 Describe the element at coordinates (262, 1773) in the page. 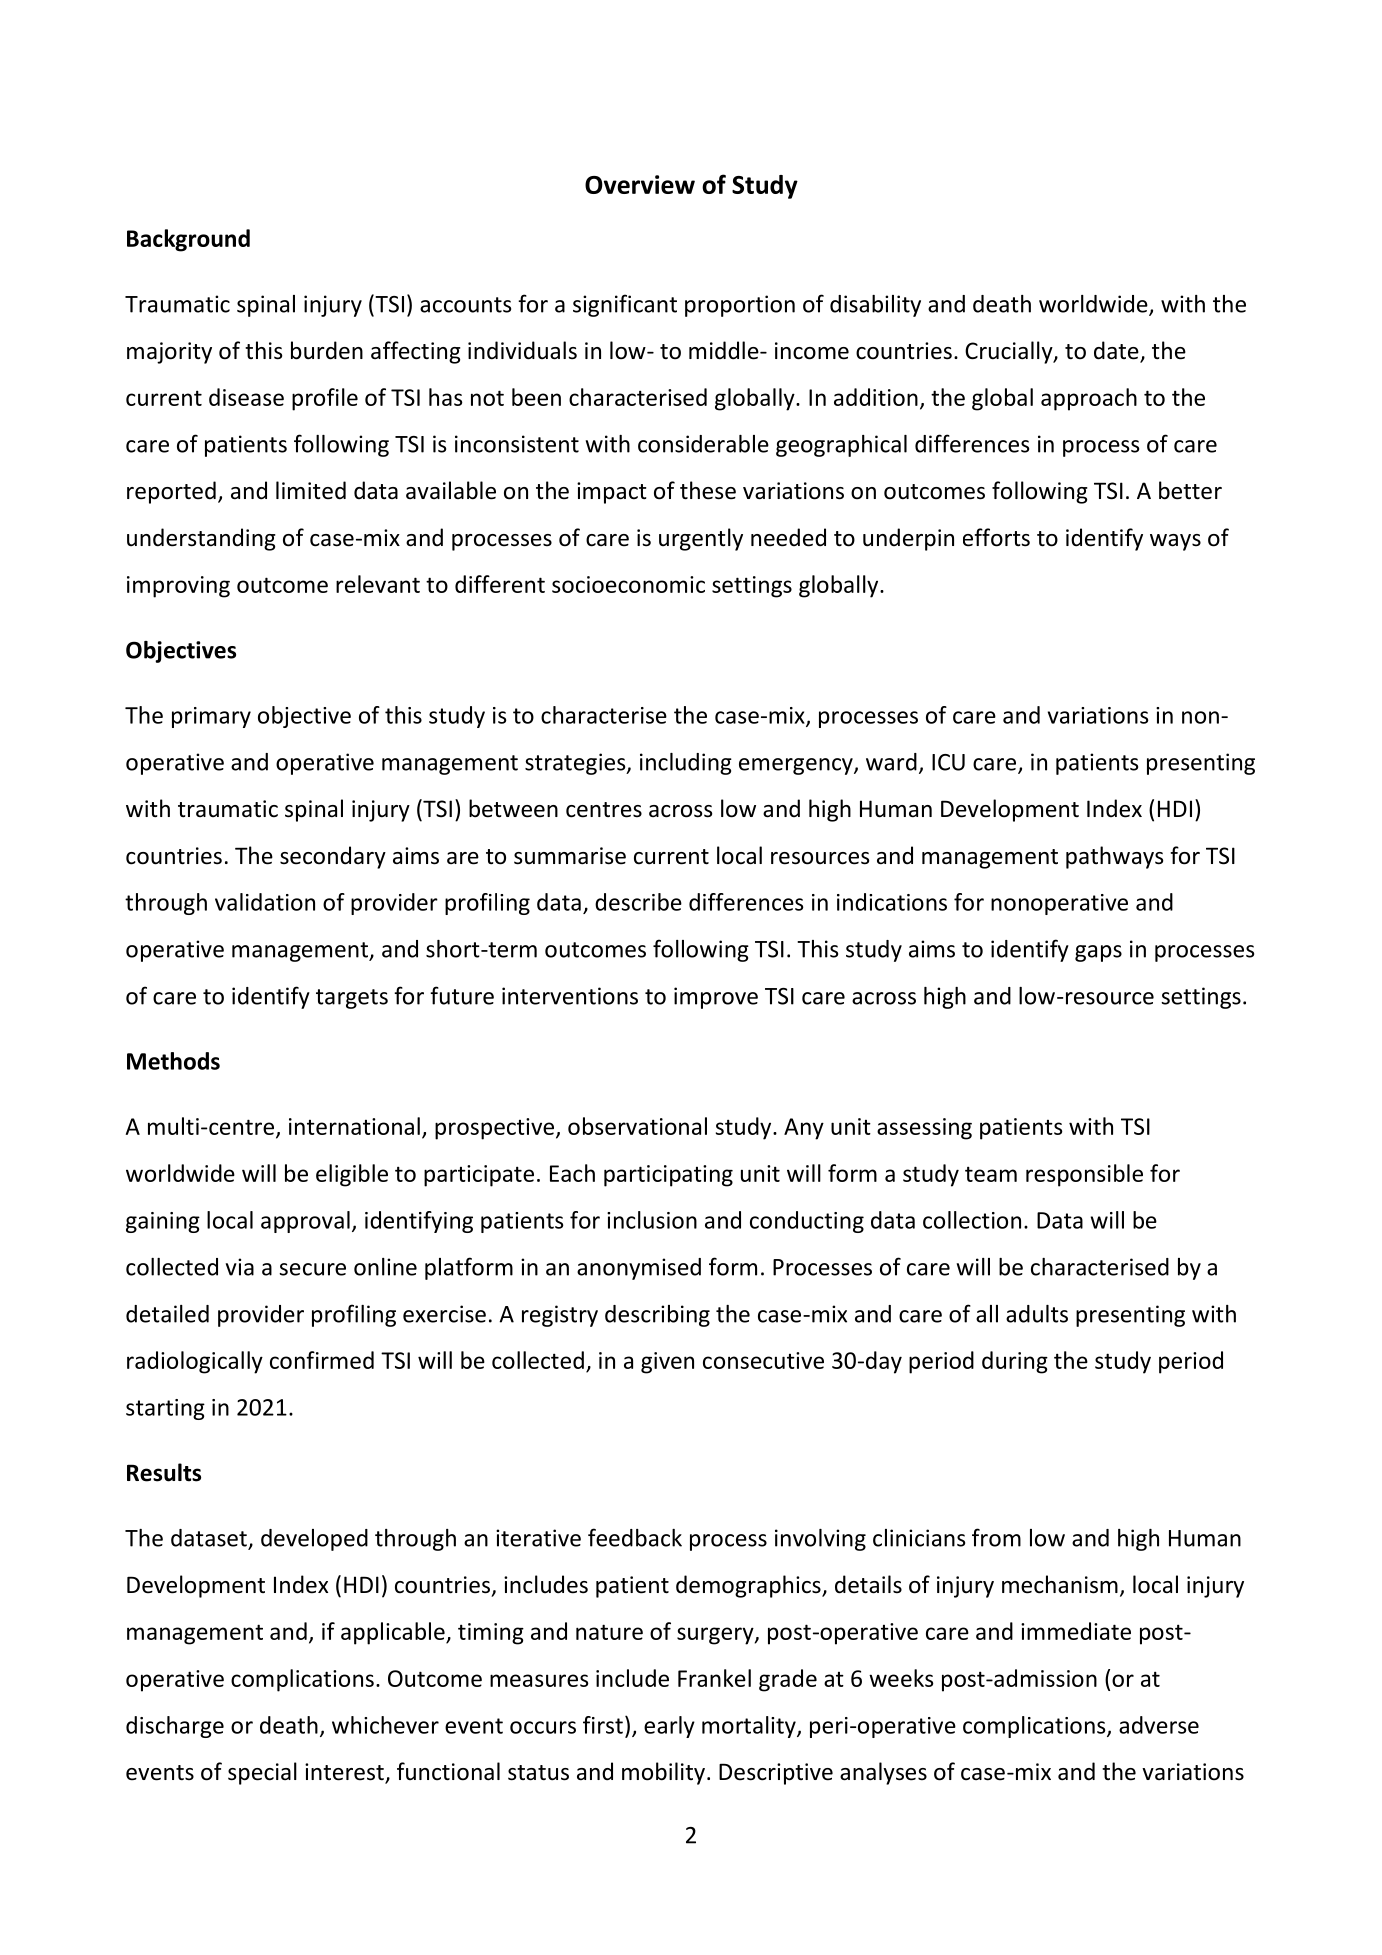

I see `special` at that location.
